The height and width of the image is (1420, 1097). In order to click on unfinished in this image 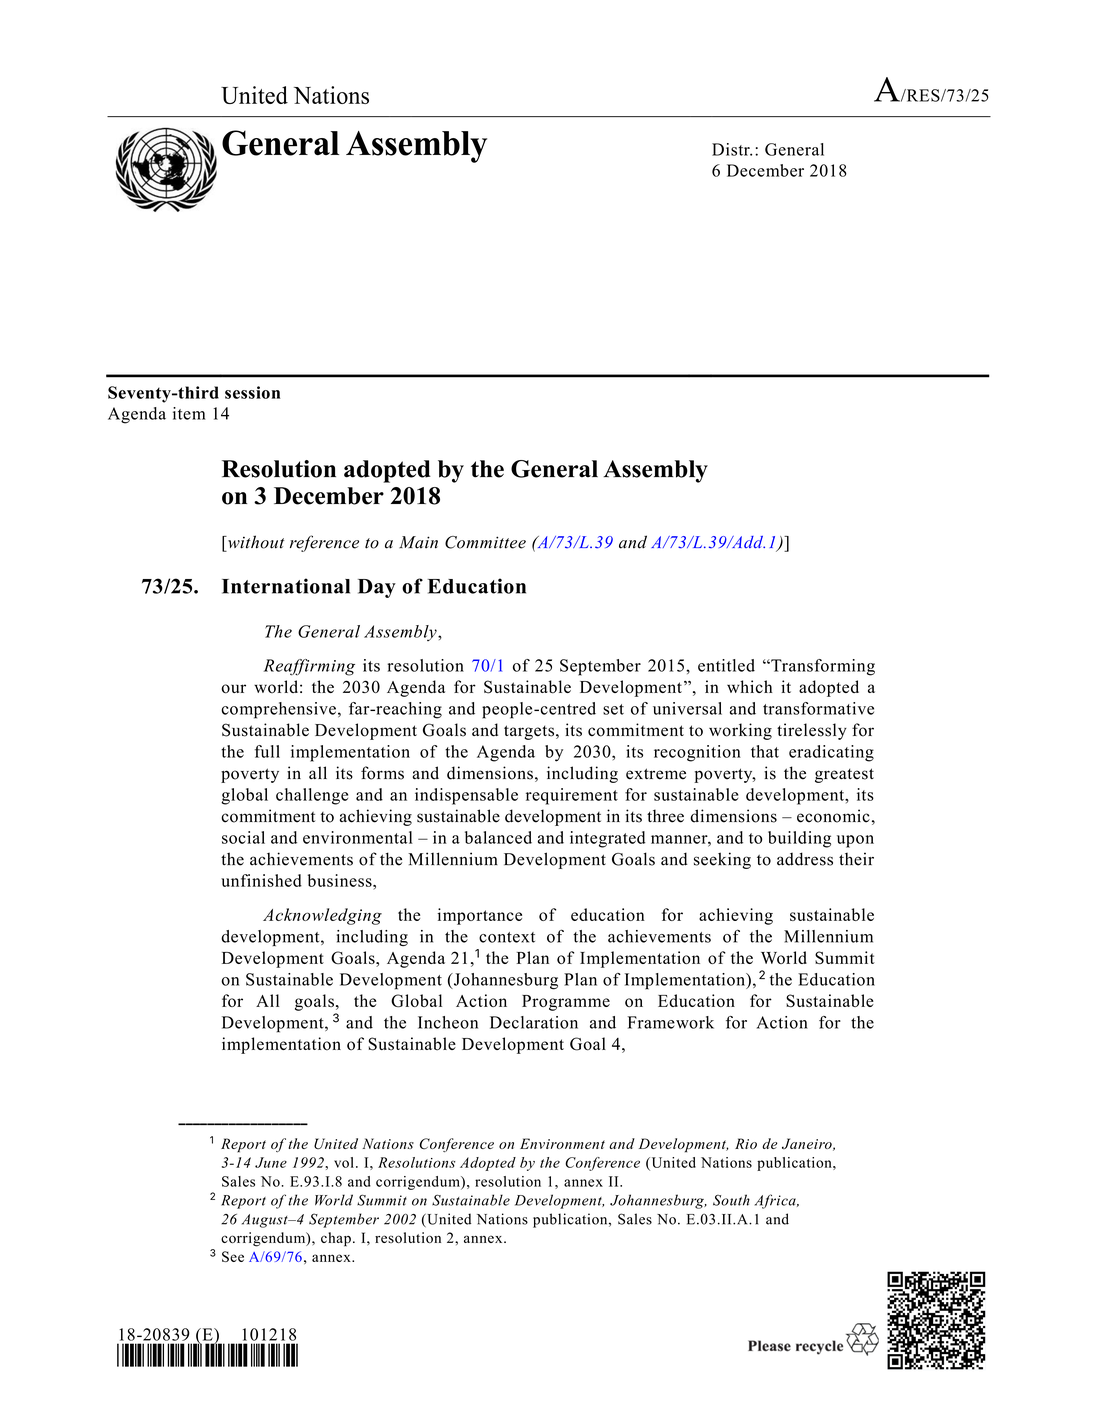, I will do `click(261, 880)`.
